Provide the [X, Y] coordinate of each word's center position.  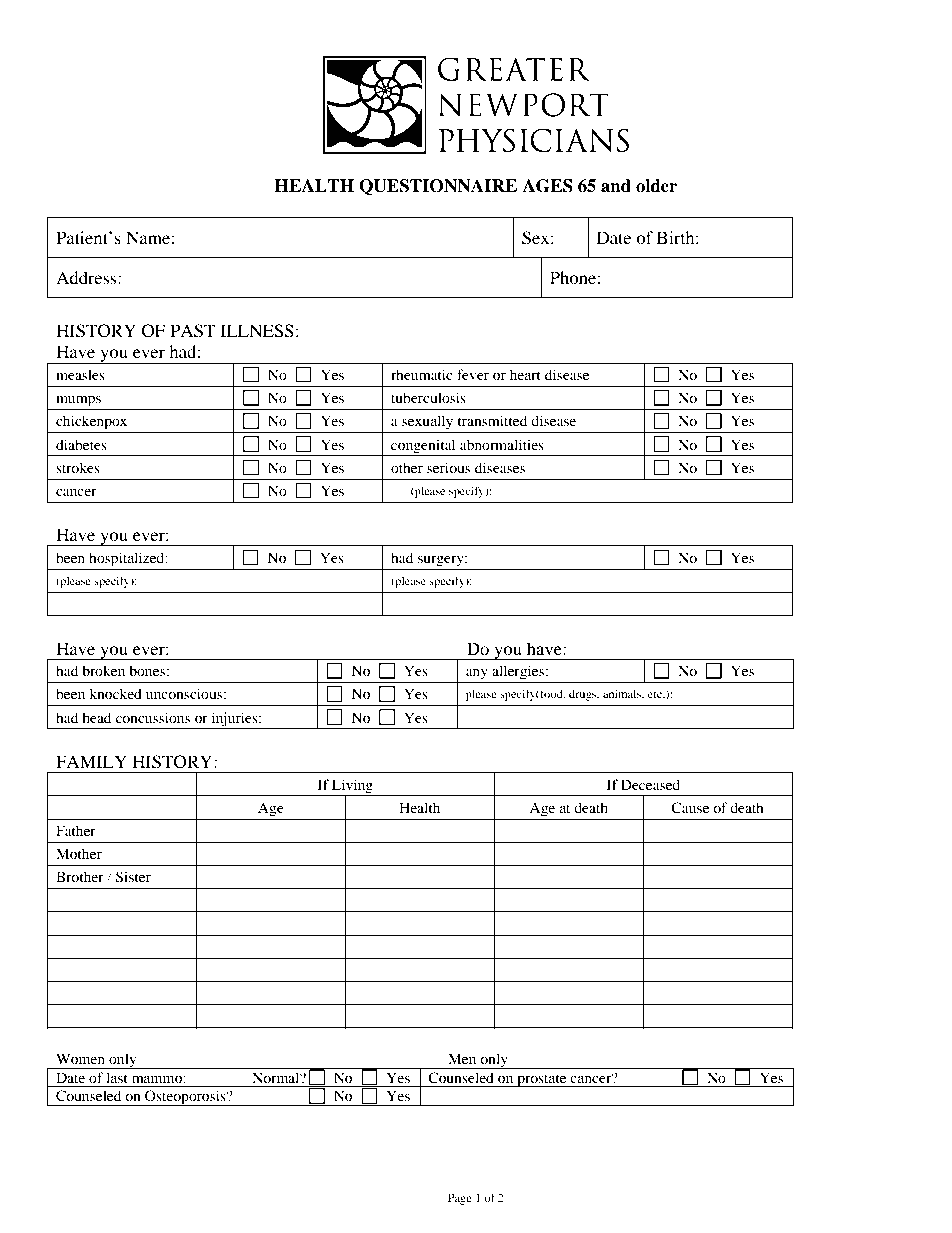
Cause [690, 808]
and [616, 186]
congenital [423, 446]
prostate [542, 1080]
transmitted [492, 420]
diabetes [81, 444]
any [477, 674]
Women [80, 1058]
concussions [153, 717]
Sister [133, 877]
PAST [192, 331]
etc [656, 694]
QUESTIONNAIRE [438, 187]
